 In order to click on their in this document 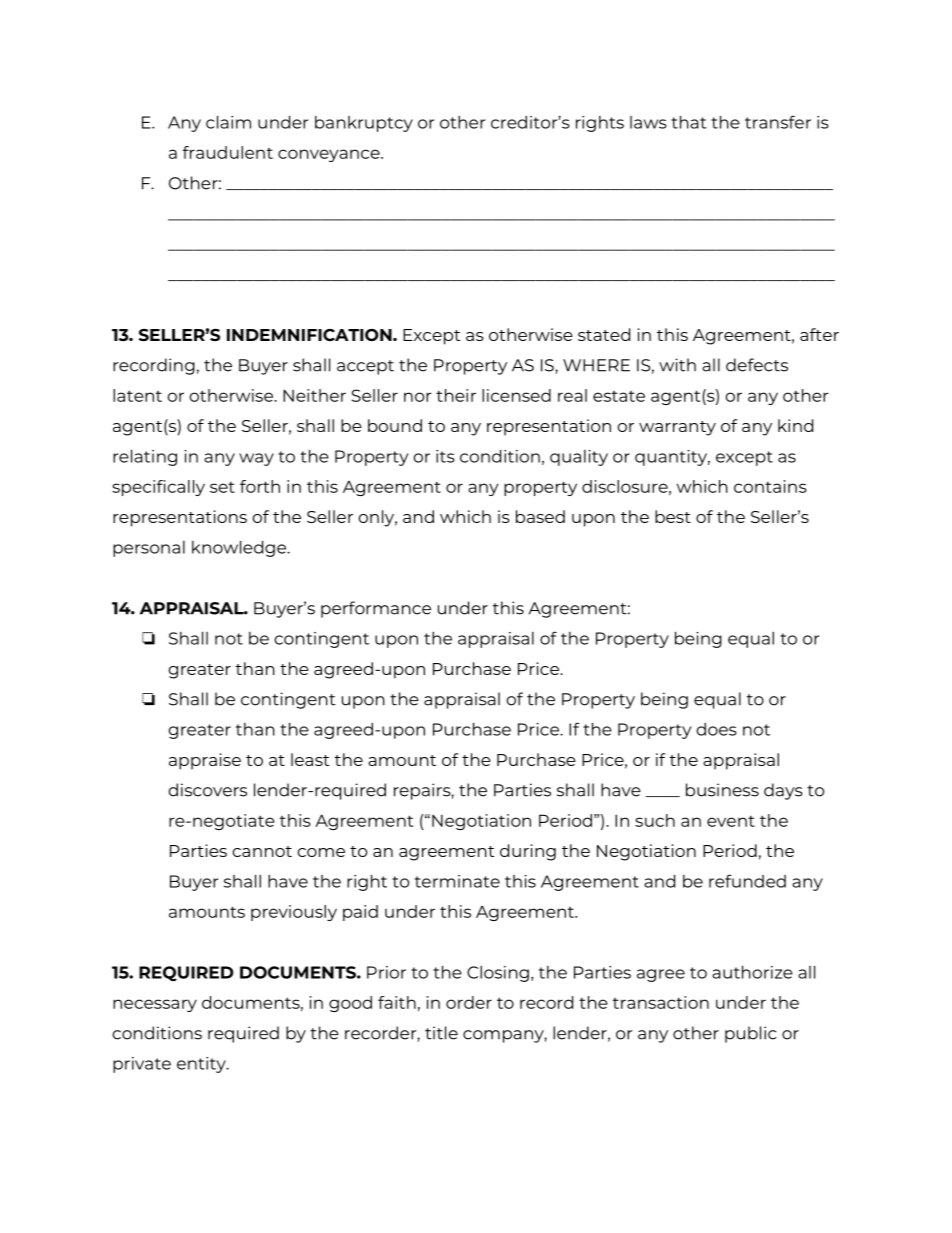, I will do `click(456, 395)`.
